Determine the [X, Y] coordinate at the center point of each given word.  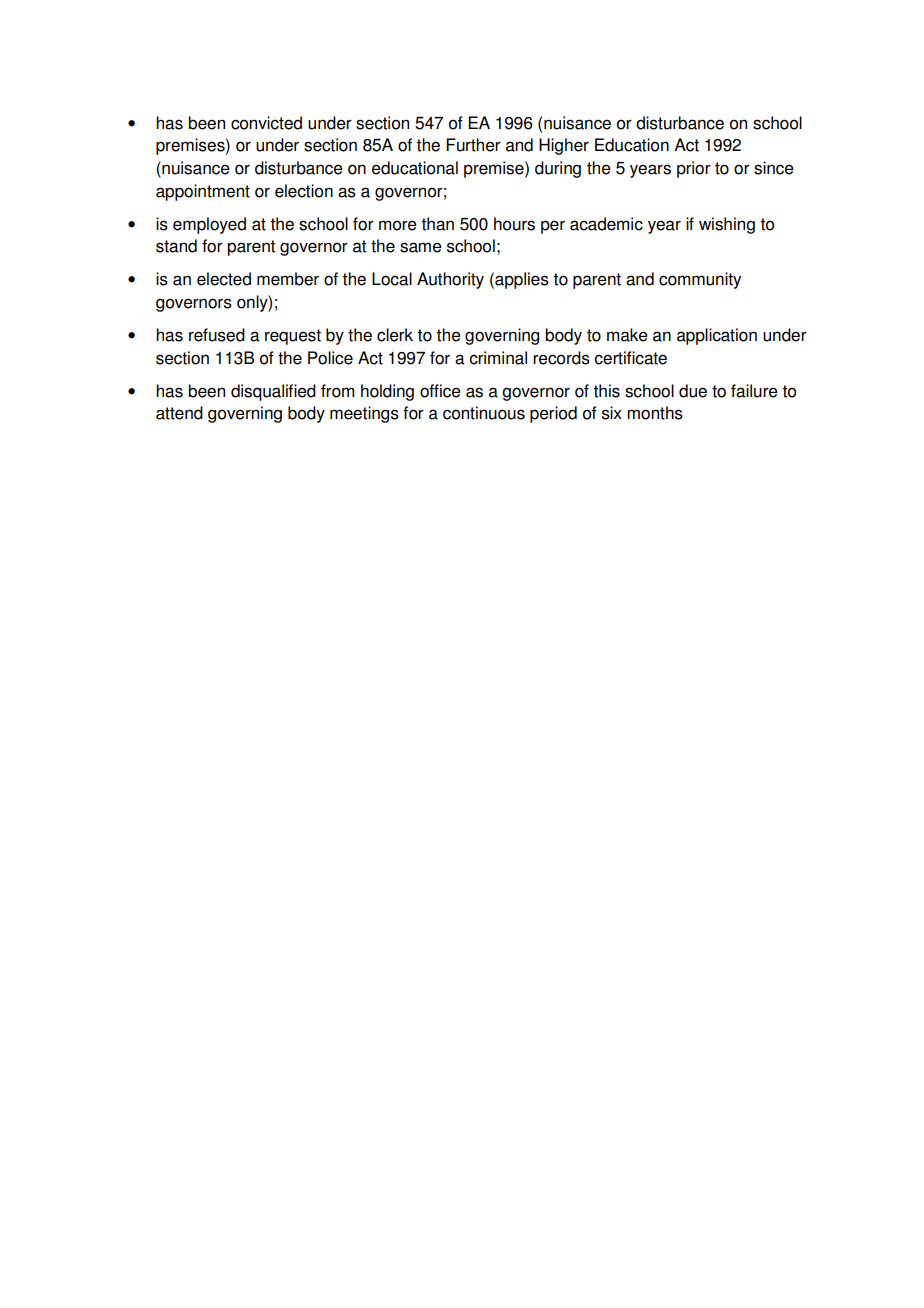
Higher [564, 146]
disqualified [273, 392]
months [655, 413]
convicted [266, 123]
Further [473, 145]
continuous [484, 413]
